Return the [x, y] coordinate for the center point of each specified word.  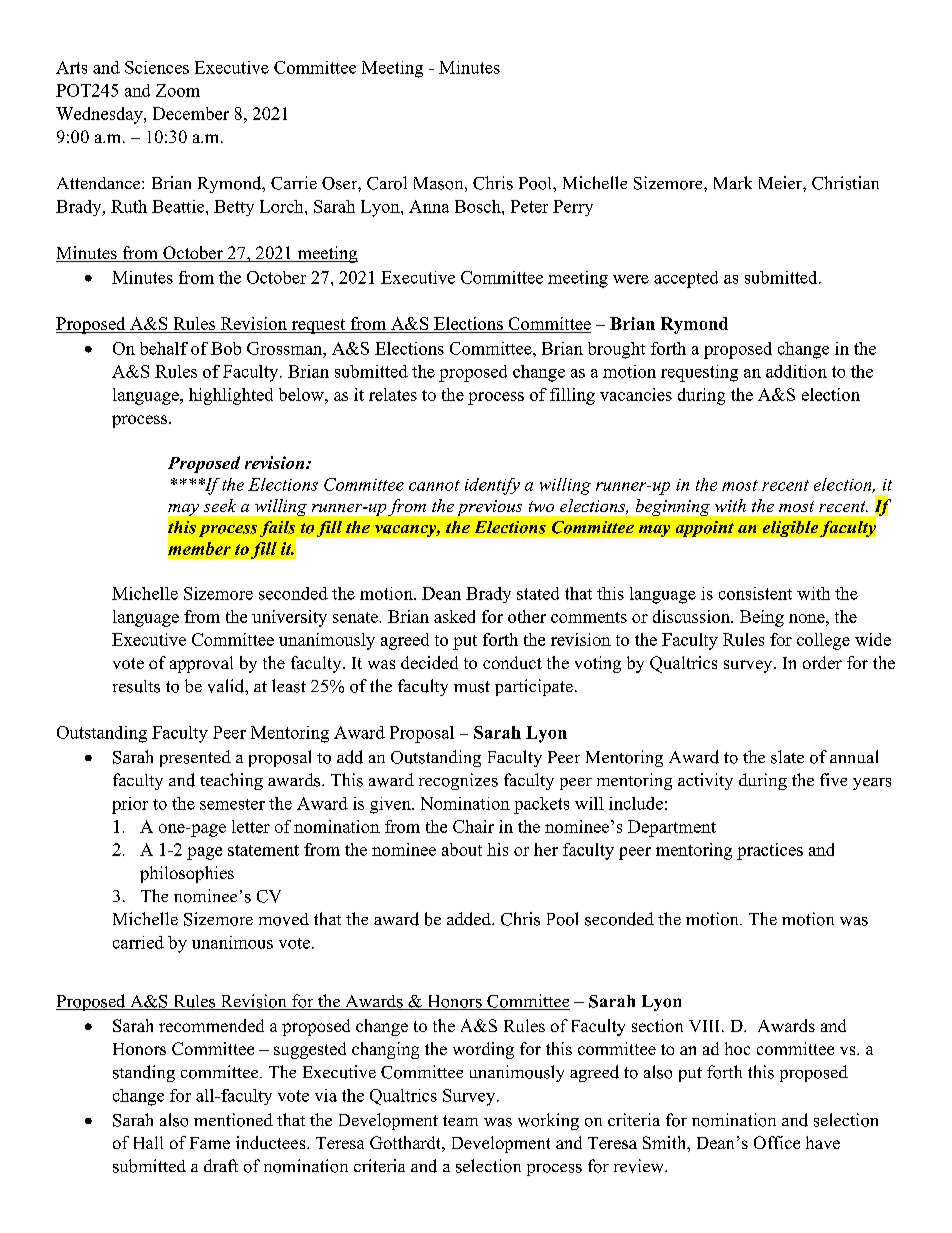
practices [770, 851]
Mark [733, 182]
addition [796, 371]
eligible [790, 529]
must [472, 687]
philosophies [187, 874]
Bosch [479, 206]
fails [279, 530]
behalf [164, 348]
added [470, 919]
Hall [148, 1142]
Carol [387, 183]
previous [490, 508]
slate [787, 757]
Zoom [178, 90]
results [136, 686]
